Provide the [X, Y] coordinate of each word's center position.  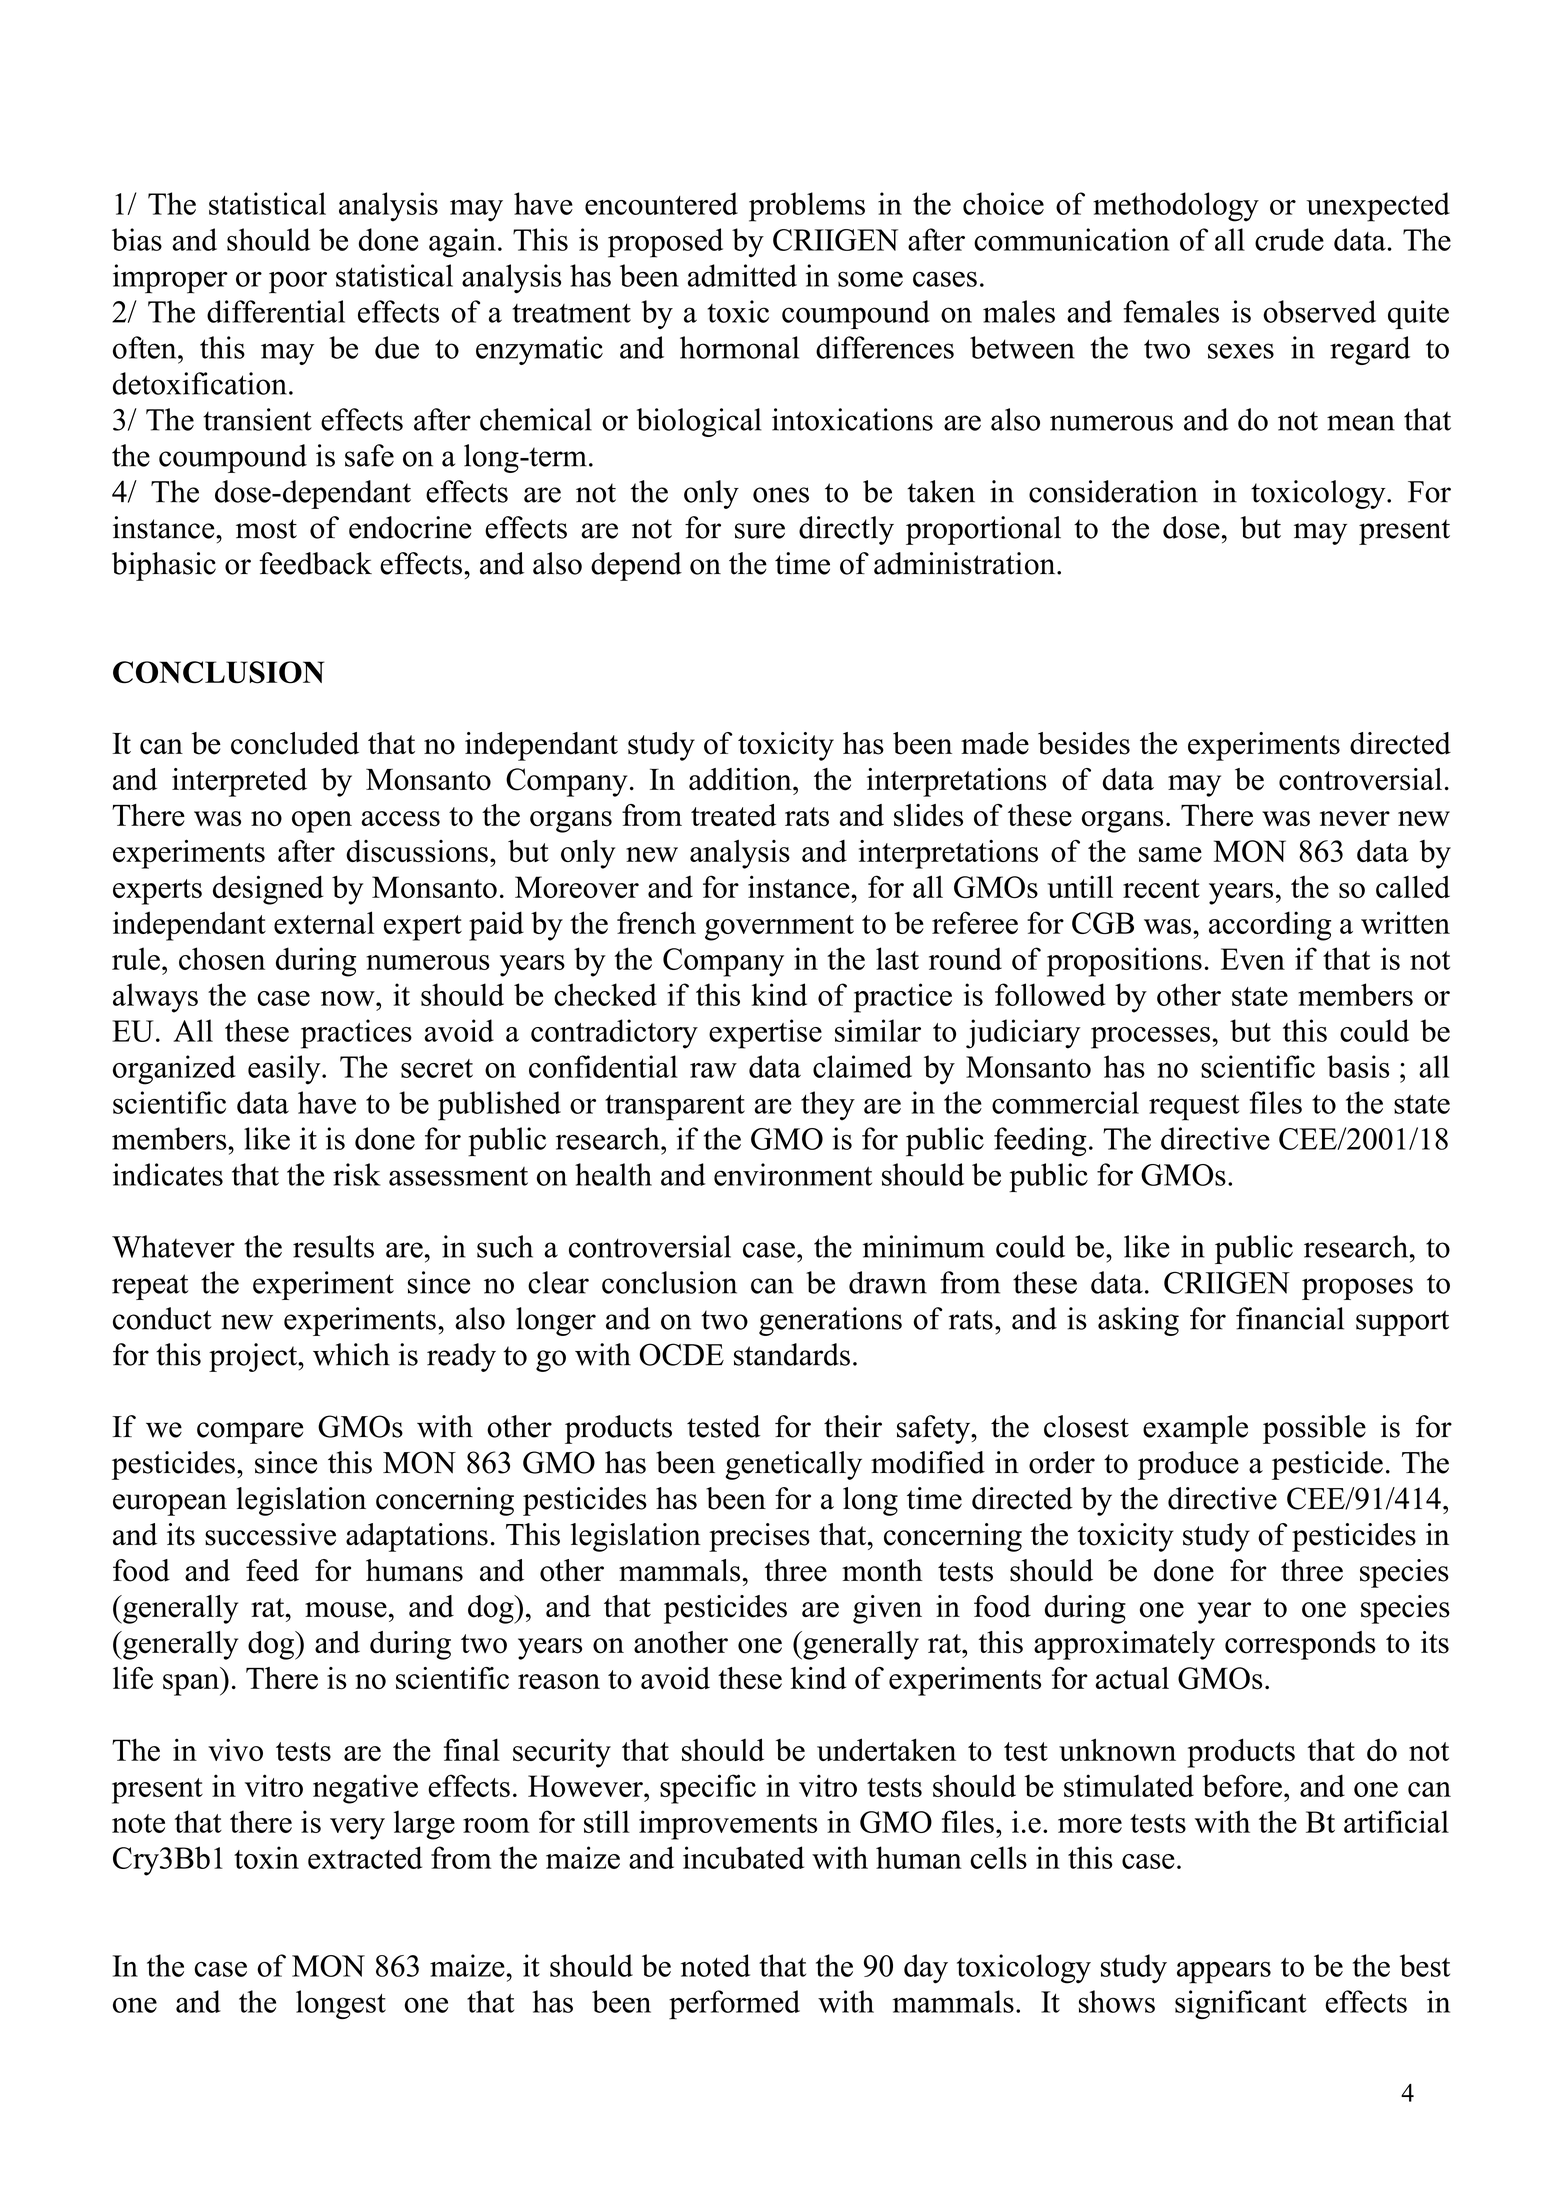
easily [285, 1070]
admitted [742, 275]
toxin [266, 1857]
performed [734, 2005]
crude [1289, 239]
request [1194, 1108]
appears [1224, 1973]
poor [298, 282]
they [828, 1105]
